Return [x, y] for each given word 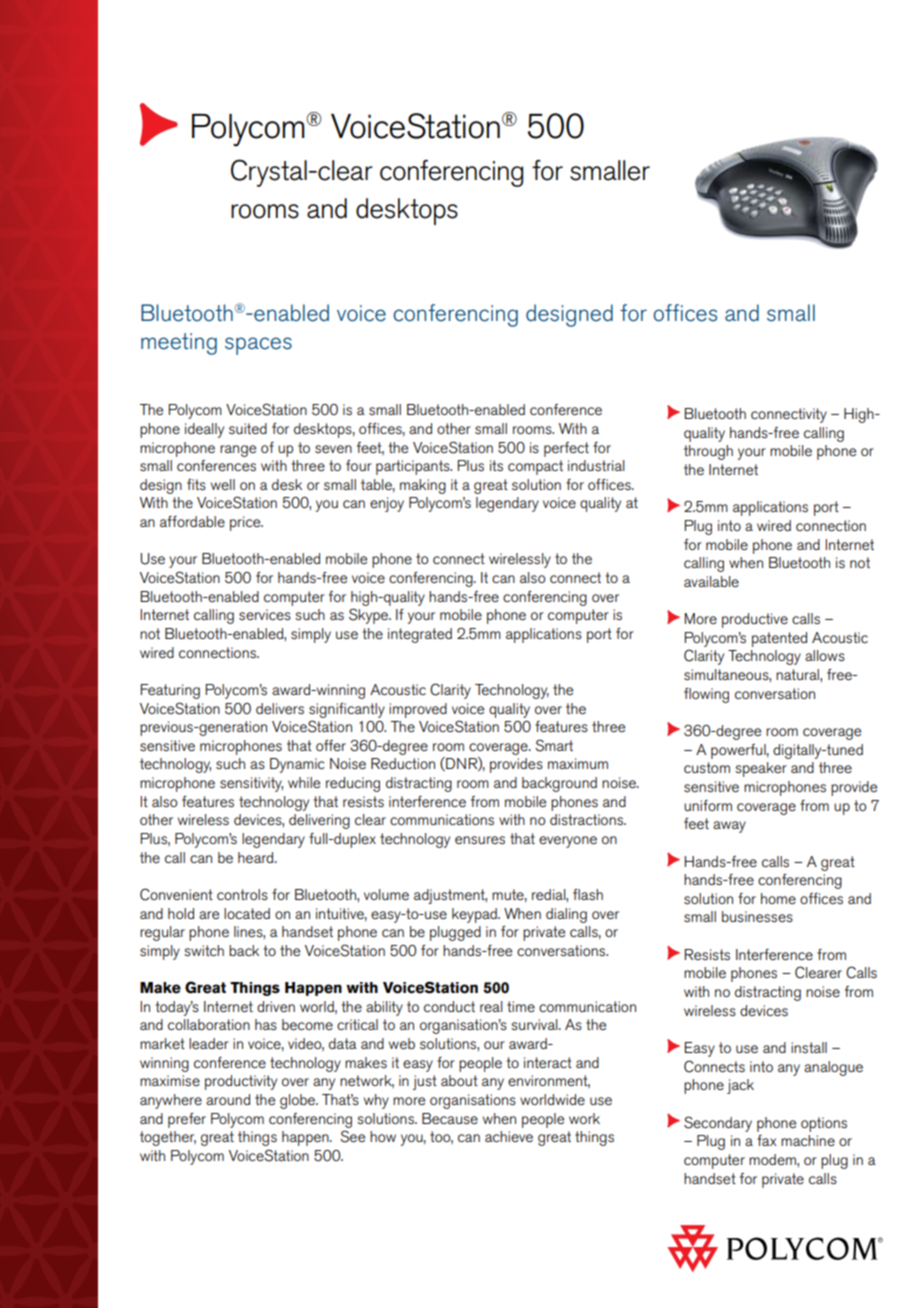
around [228, 1099]
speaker [761, 769]
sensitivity [251, 784]
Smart [554, 745]
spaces [258, 346]
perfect [566, 449]
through [708, 452]
